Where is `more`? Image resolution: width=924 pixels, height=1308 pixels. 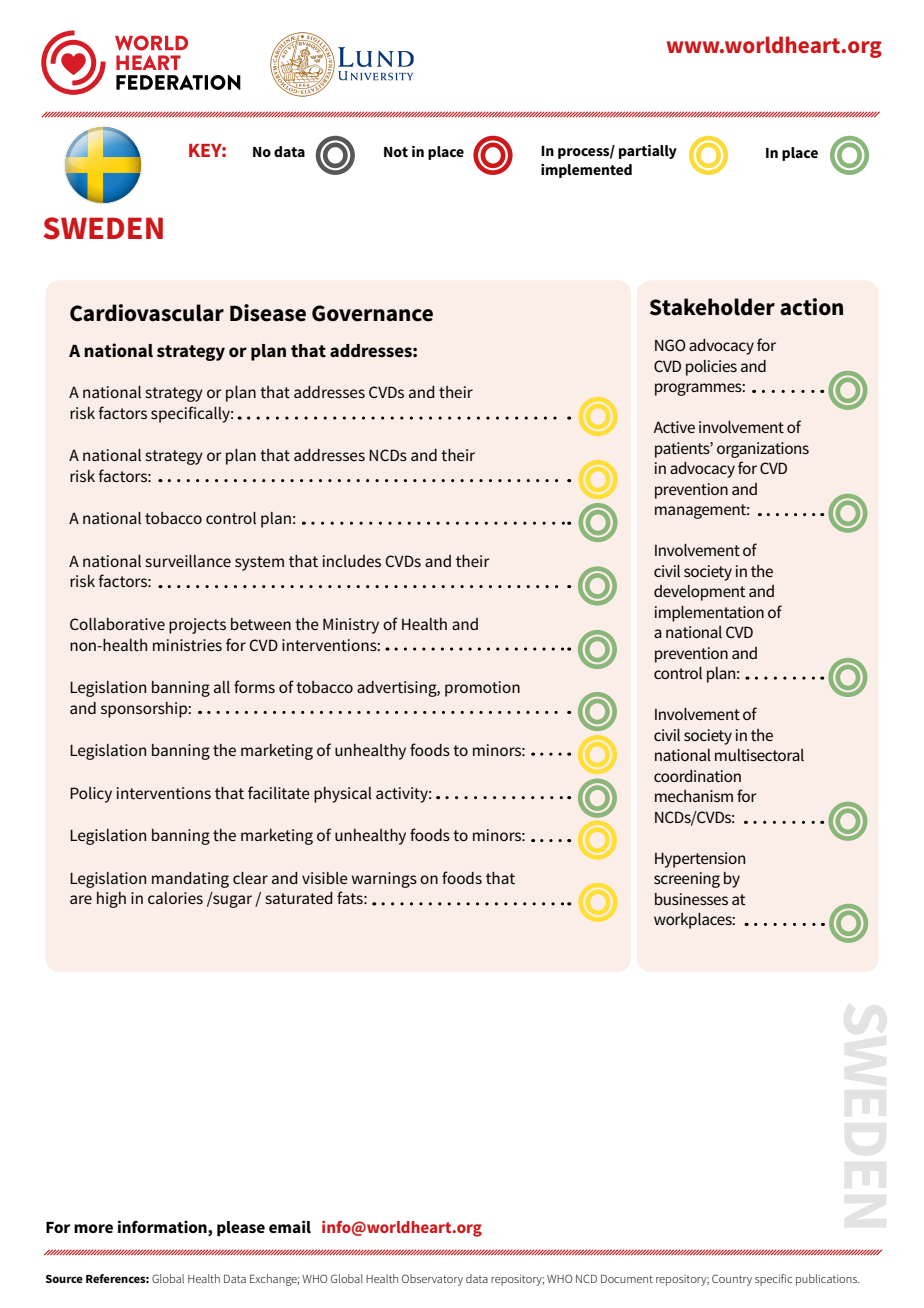
more is located at coordinates (93, 1228).
